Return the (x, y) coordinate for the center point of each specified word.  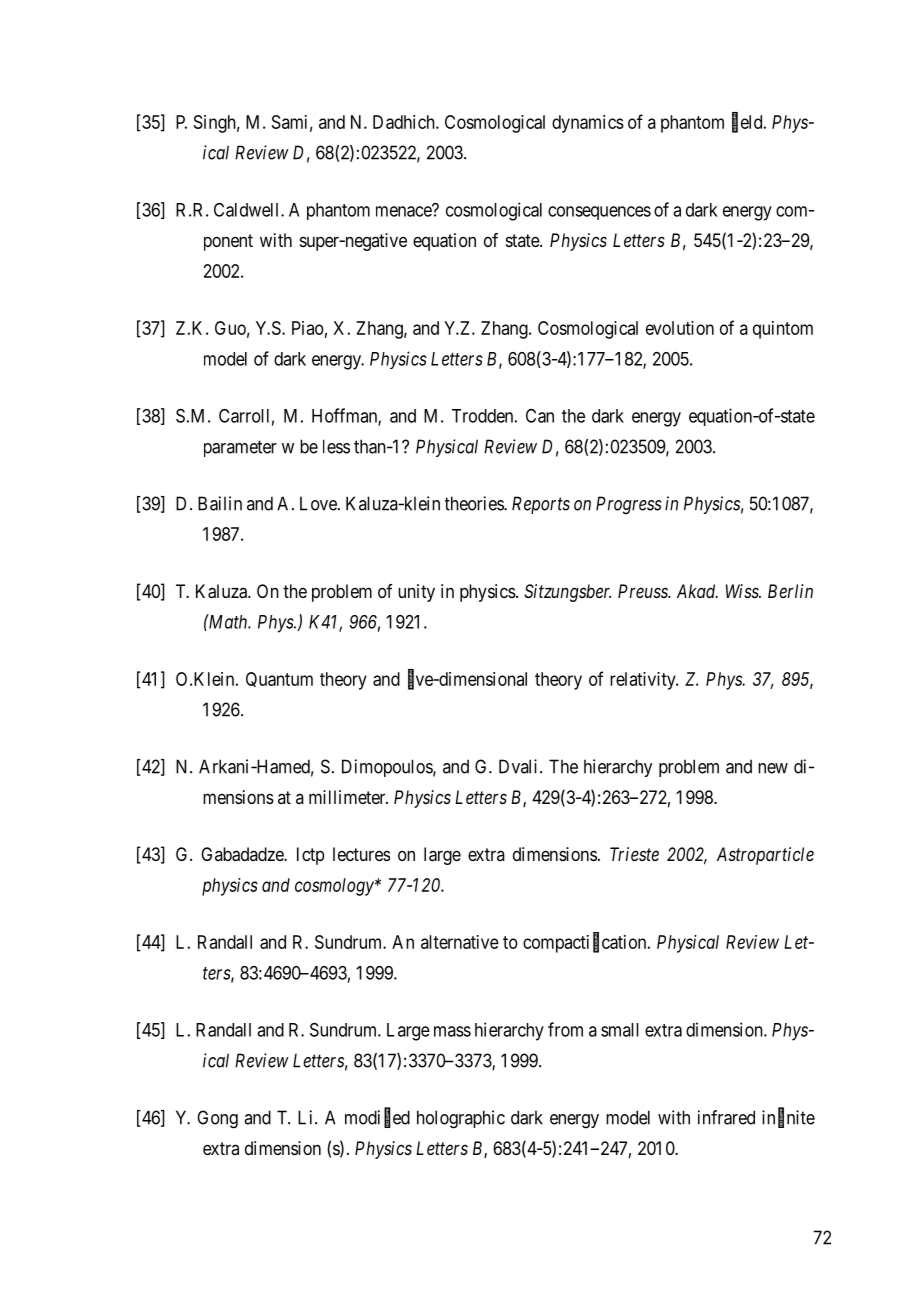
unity (416, 593)
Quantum (279, 679)
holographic (461, 1119)
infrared (726, 1117)
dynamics (588, 124)
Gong (217, 1119)
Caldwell (248, 210)
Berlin (790, 591)
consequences (599, 213)
